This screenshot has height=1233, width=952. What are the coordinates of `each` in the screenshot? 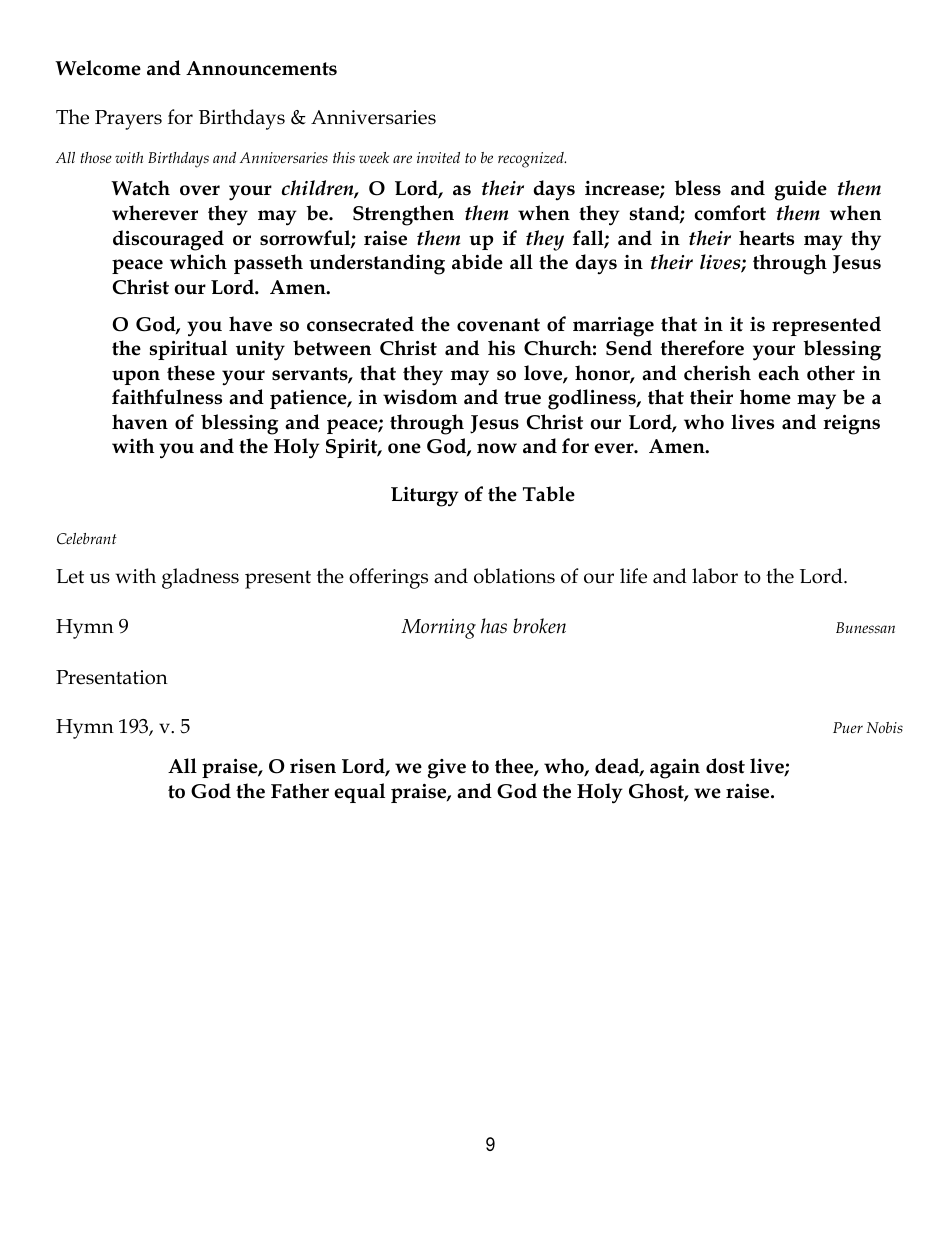 It's located at (778, 373).
